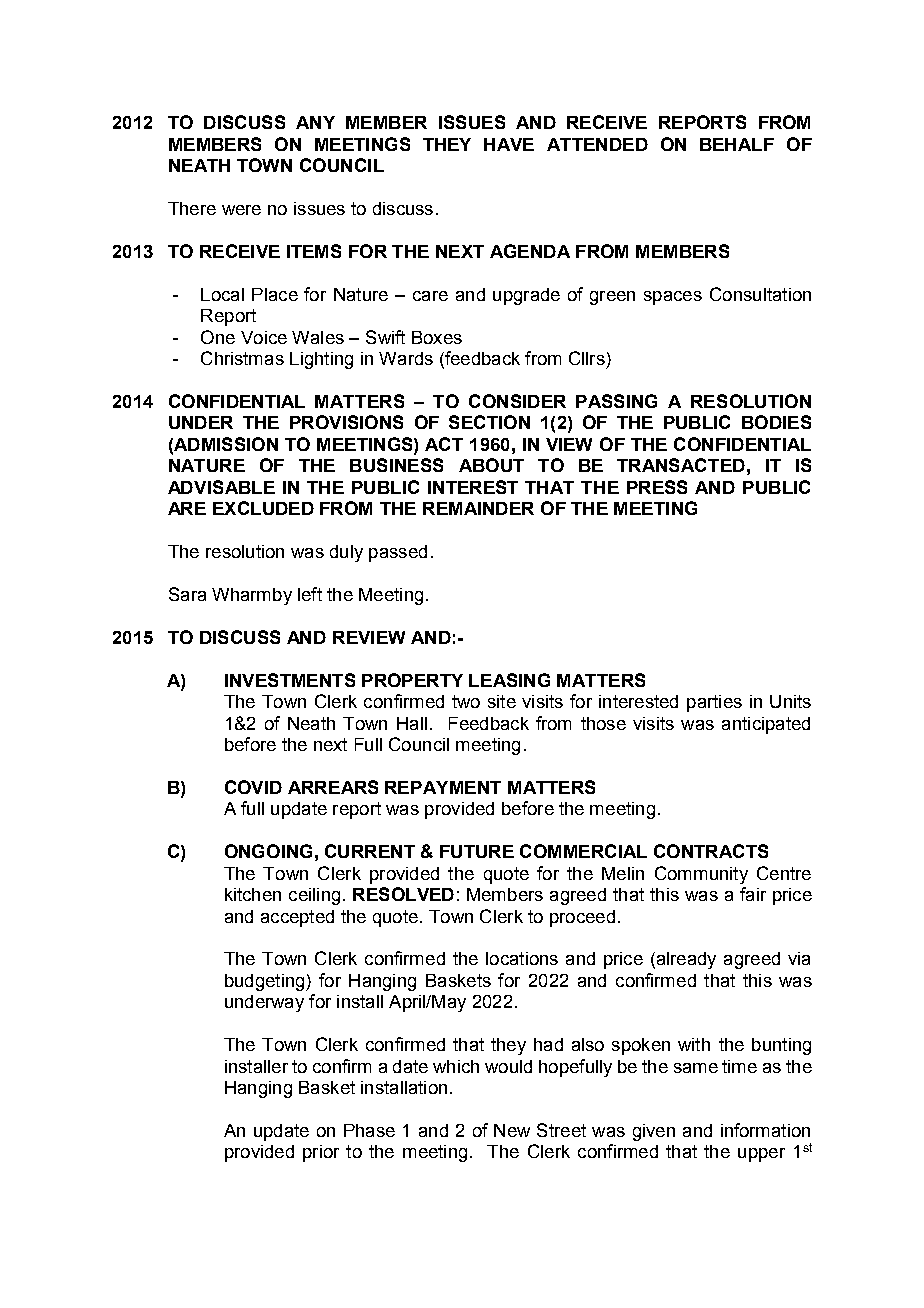  What do you see at coordinates (321, 1153) in the document?
I see `prior` at bounding box center [321, 1153].
